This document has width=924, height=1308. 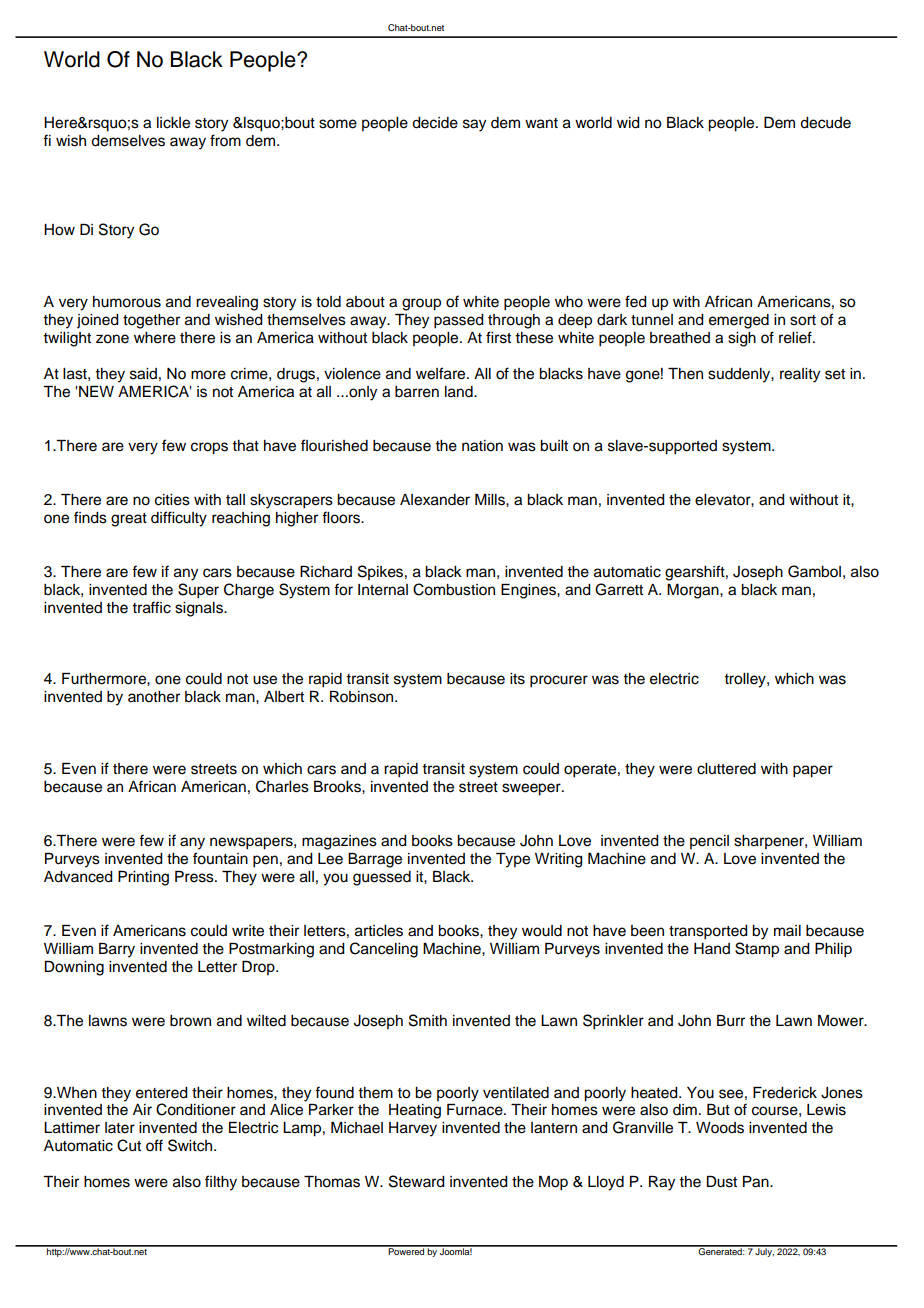 I want to click on off, so click(x=154, y=1145).
